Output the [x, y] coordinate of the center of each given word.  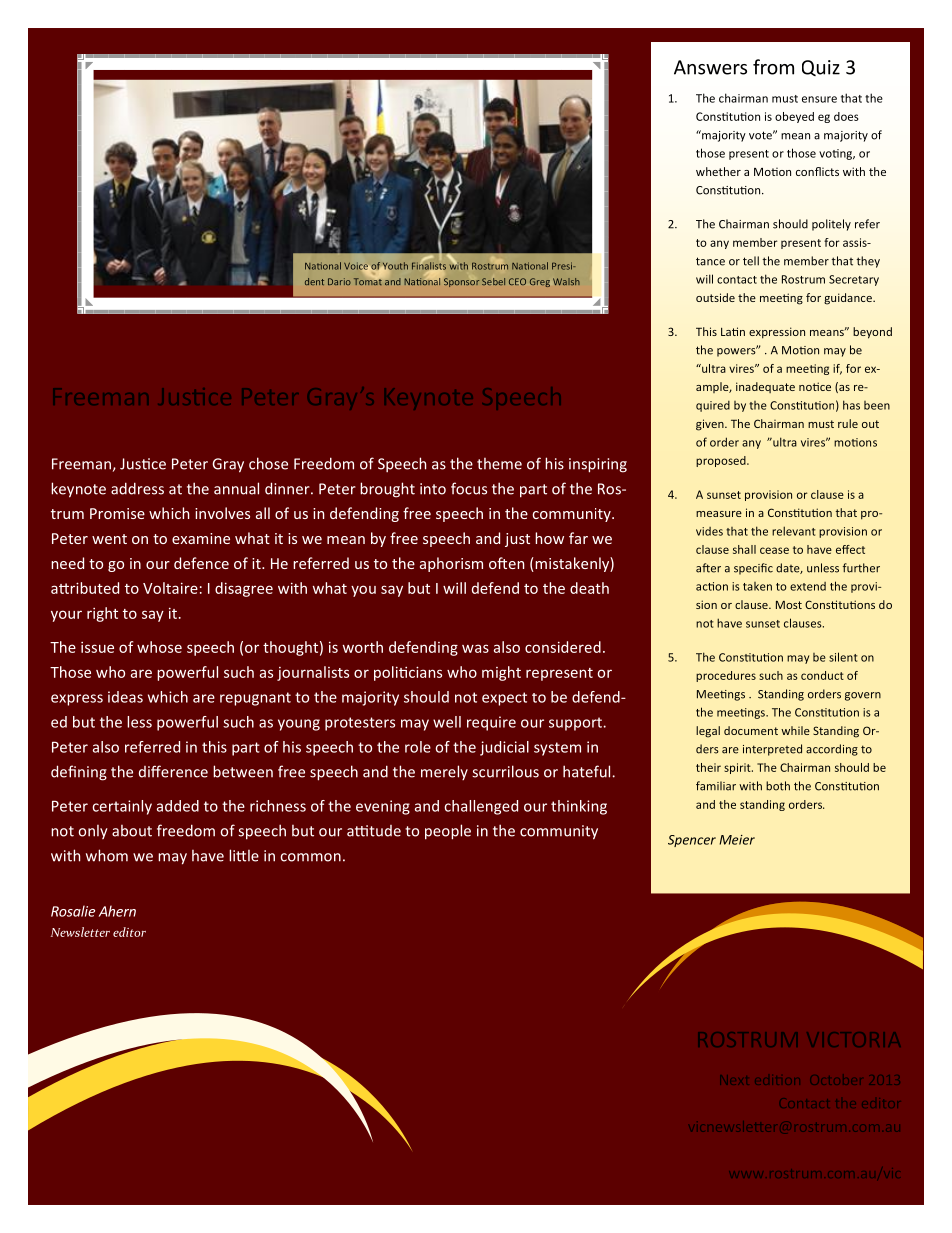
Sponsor [461, 282]
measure [719, 514]
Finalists [429, 265]
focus [469, 488]
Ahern [117, 911]
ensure [819, 99]
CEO [517, 281]
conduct [822, 675]
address [137, 488]
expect [504, 699]
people [448, 832]
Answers [710, 67]
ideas [125, 697]
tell [751, 261]
